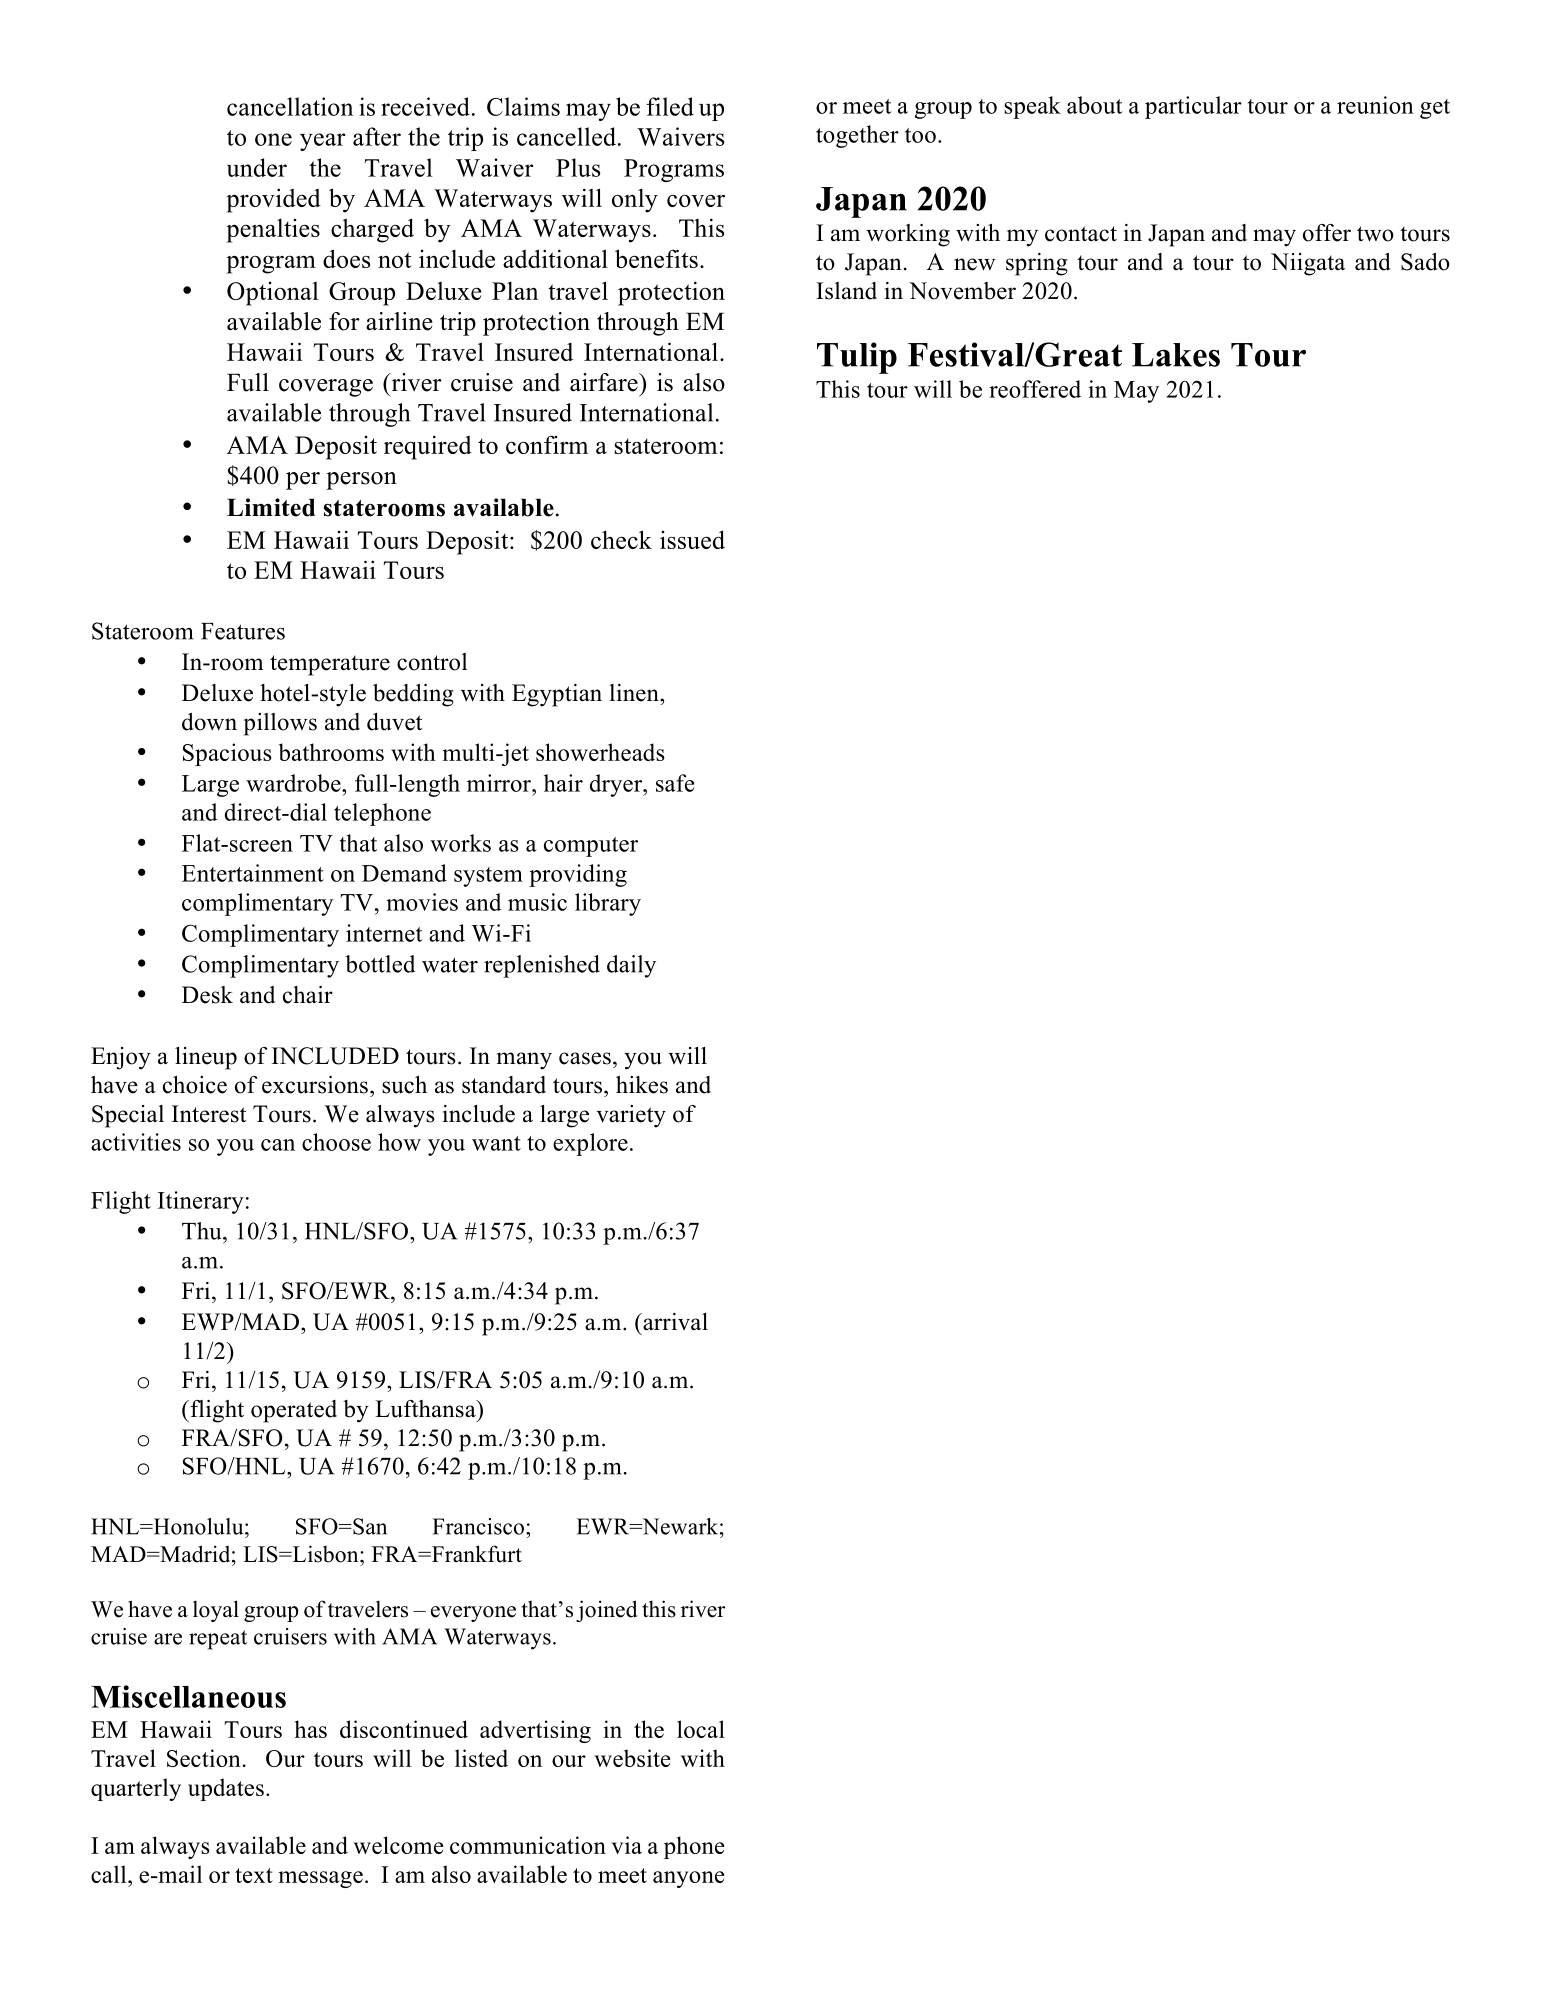 This document has height=1994, width=1541. I want to click on local, so click(701, 1729).
